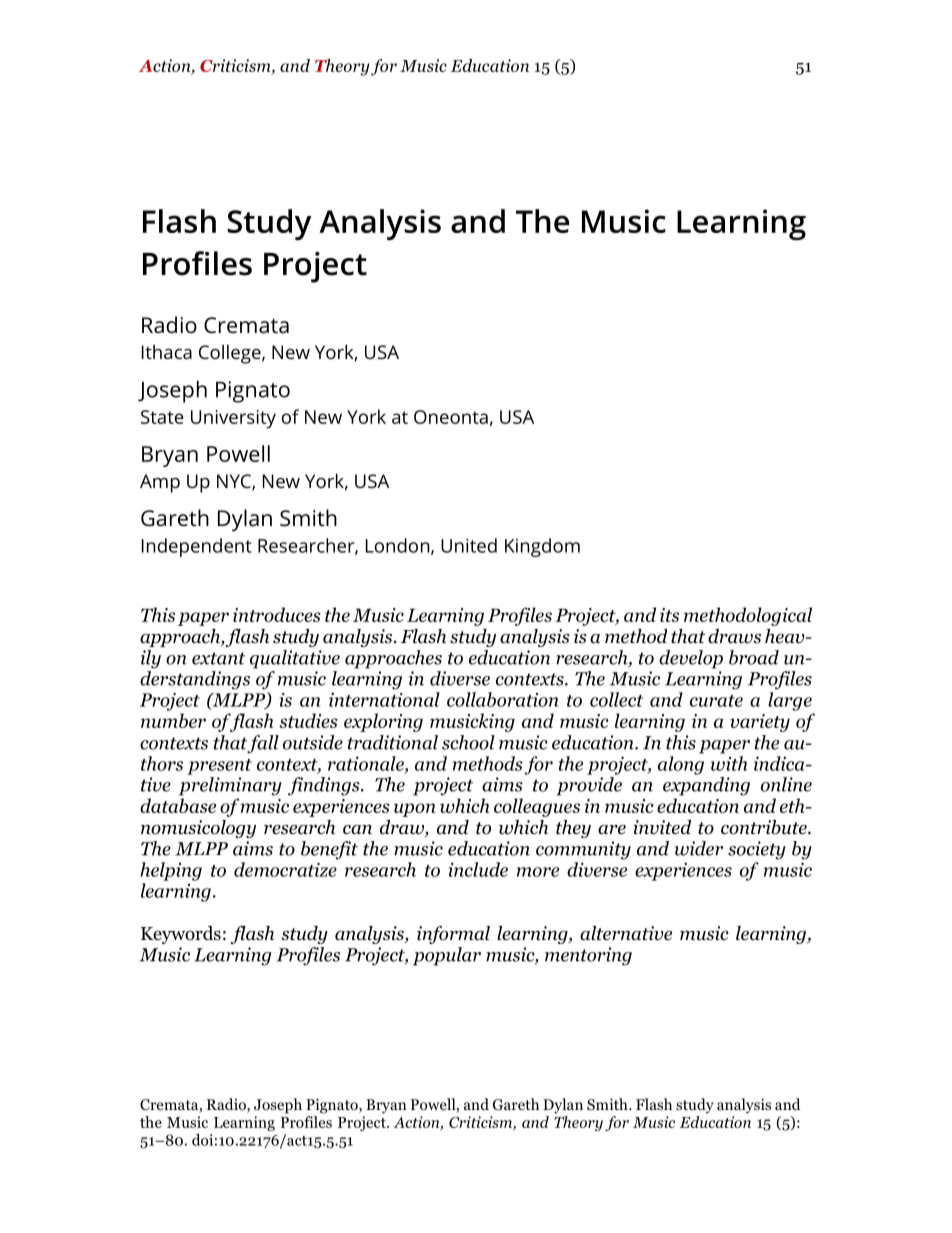  I want to click on expanding, so click(706, 786).
